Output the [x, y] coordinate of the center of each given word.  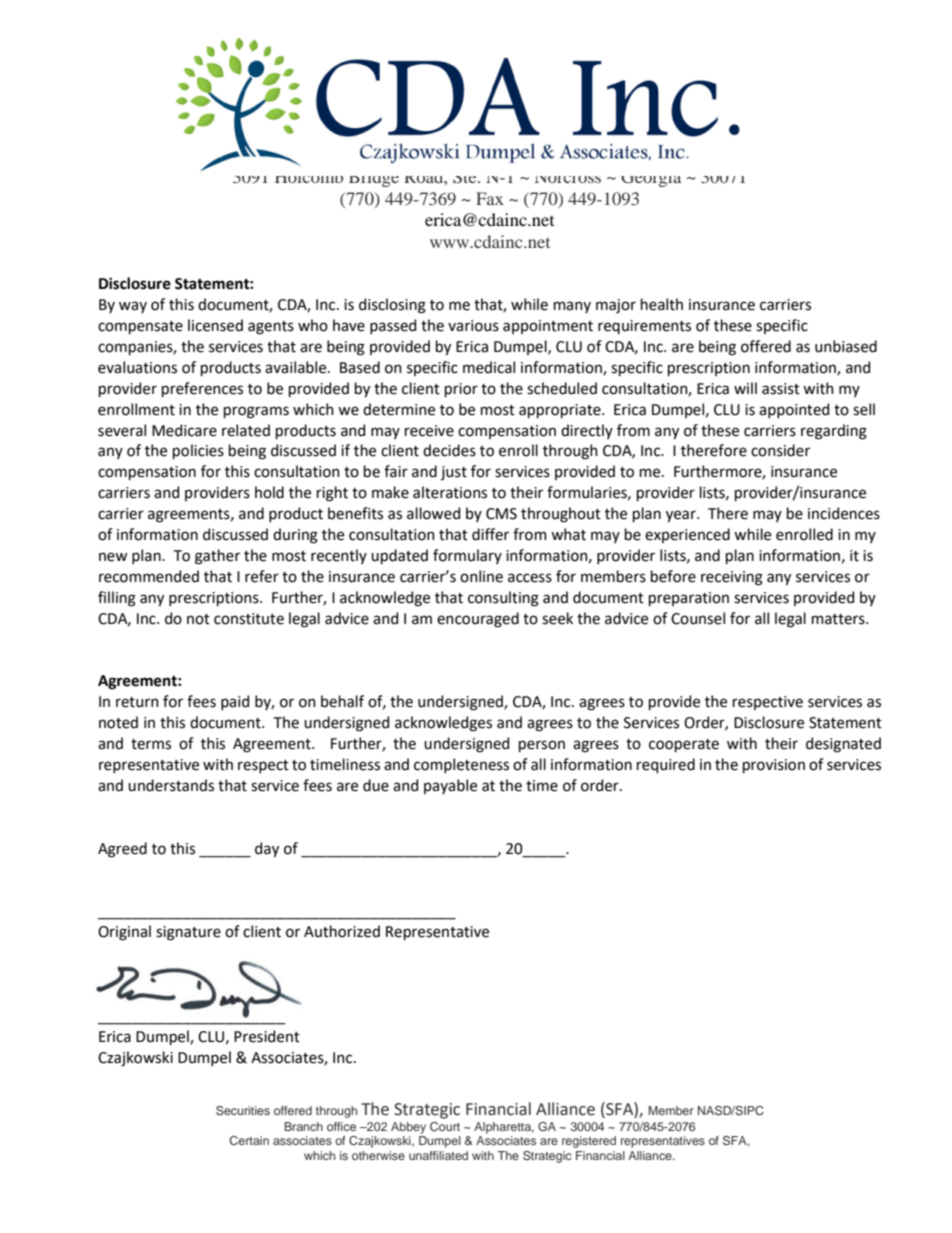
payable [450, 786]
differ [490, 534]
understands [171, 785]
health [662, 304]
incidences [844, 513]
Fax [490, 198]
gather [217, 557]
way [133, 307]
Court [445, 1126]
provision [774, 766]
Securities [243, 1110]
